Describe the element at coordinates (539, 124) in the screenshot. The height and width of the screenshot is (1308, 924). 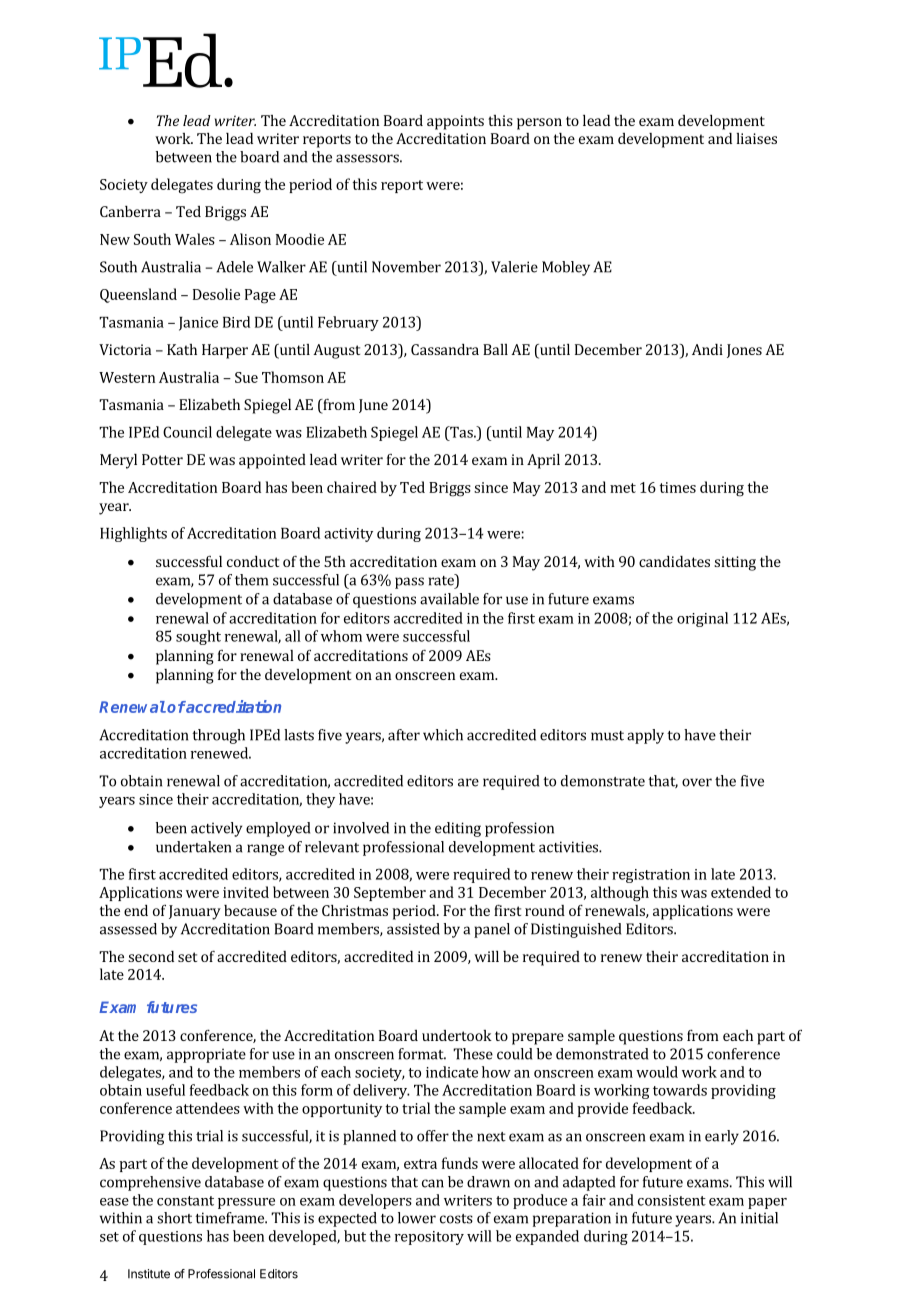
I see `person` at that location.
